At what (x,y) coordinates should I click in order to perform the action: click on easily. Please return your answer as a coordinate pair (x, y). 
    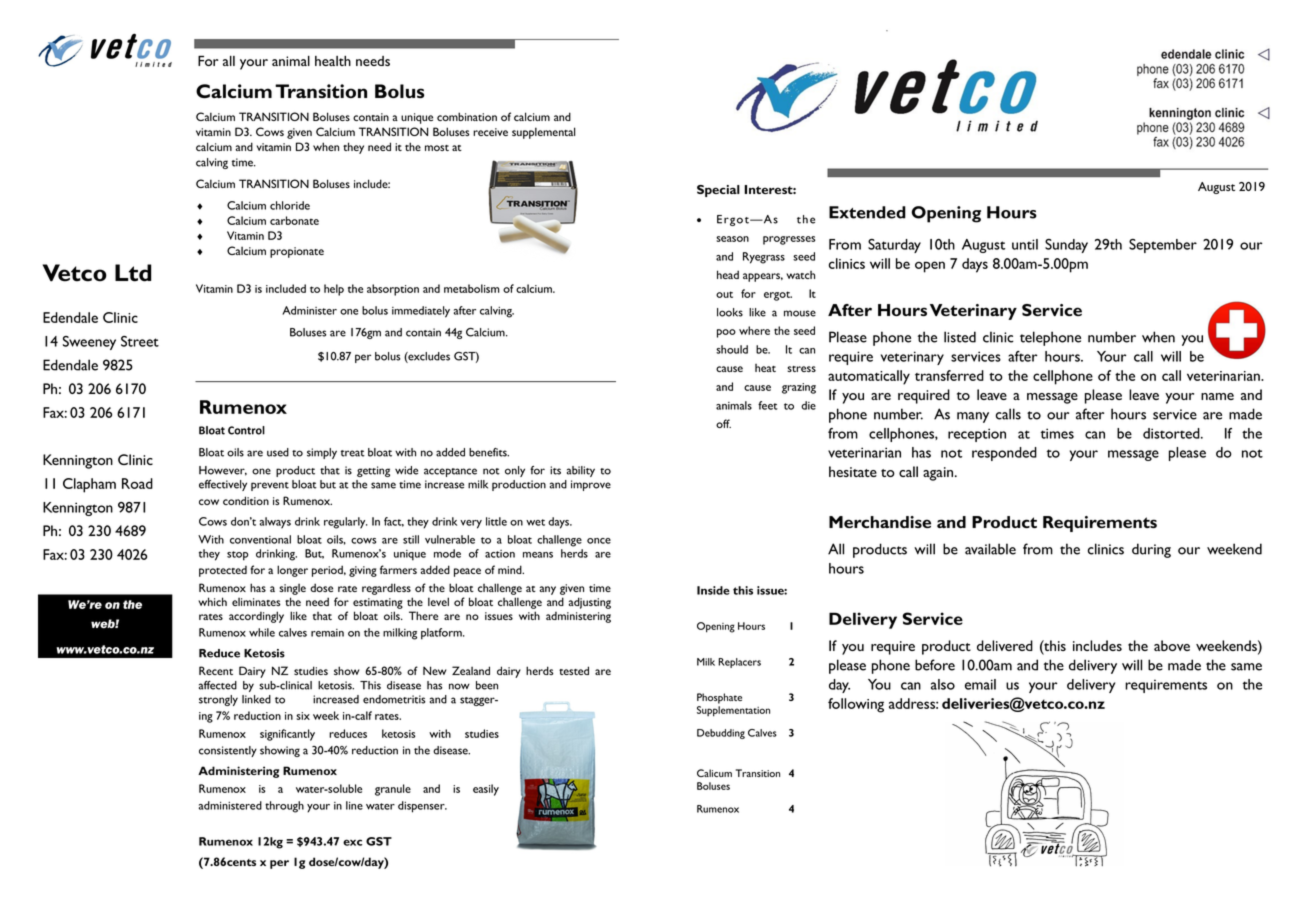
    Looking at the image, I should click on (486, 790).
